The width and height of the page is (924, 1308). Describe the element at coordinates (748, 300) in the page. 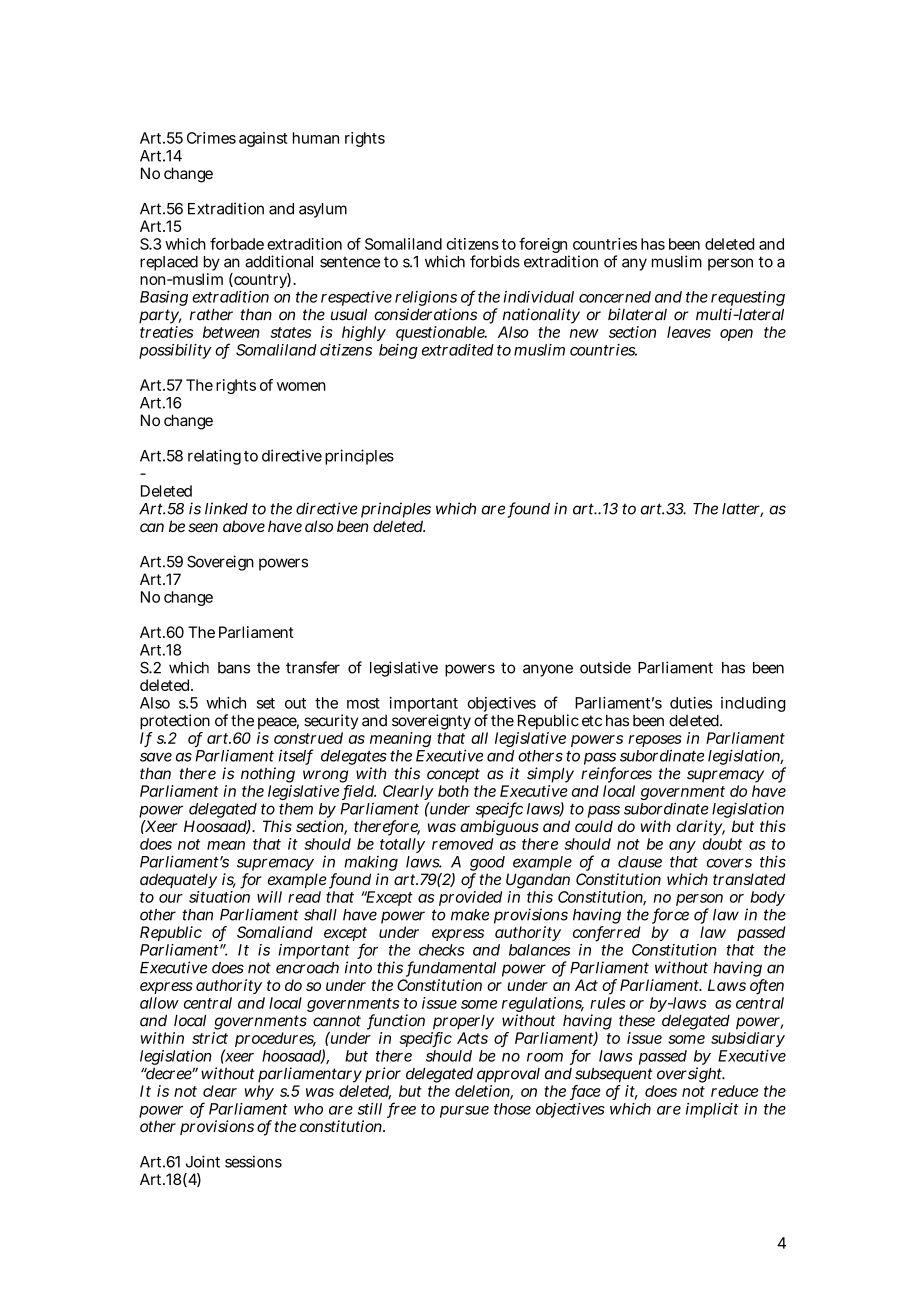

I see `requesting` at that location.
